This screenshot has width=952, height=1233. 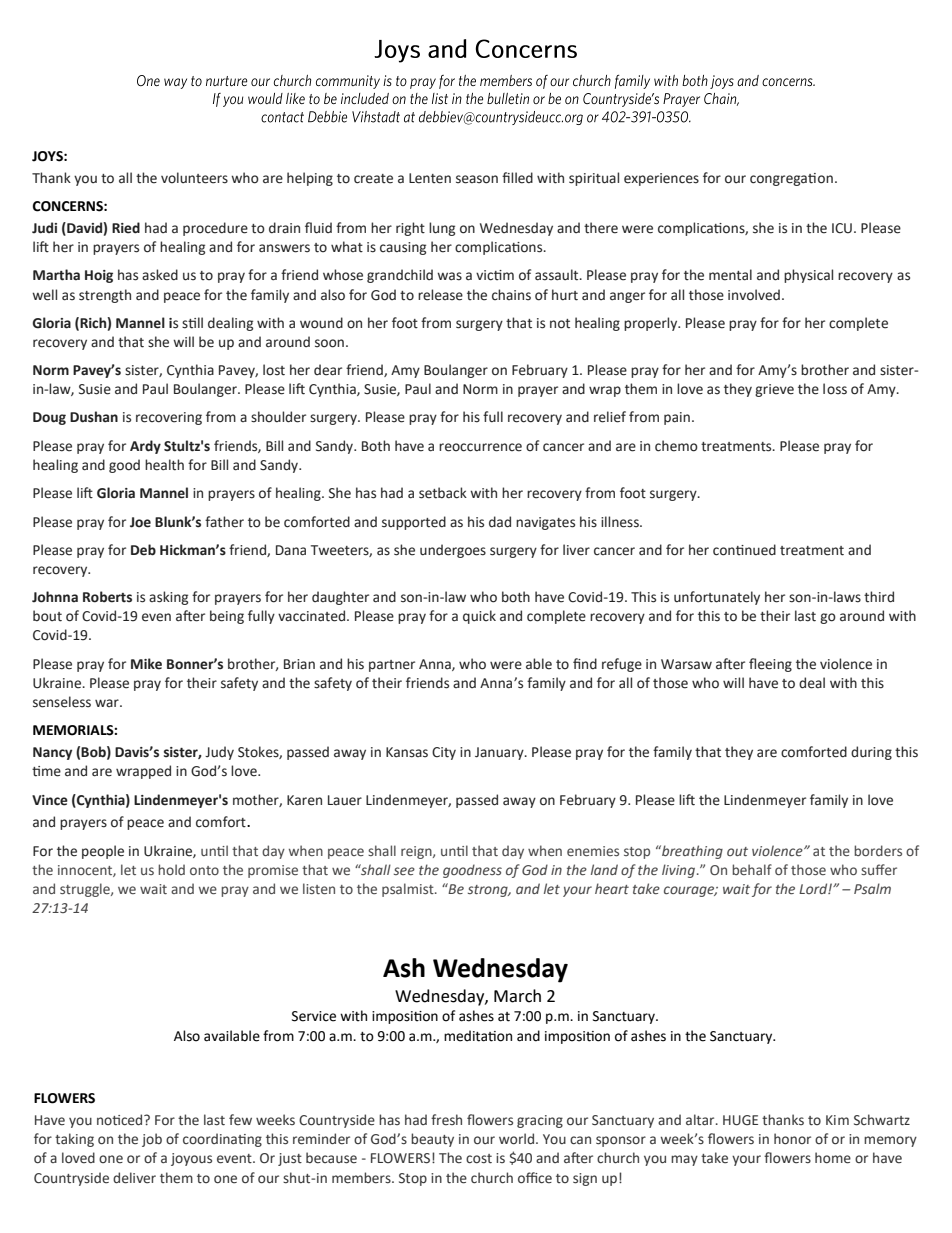 I want to click on volunteers, so click(x=194, y=178).
